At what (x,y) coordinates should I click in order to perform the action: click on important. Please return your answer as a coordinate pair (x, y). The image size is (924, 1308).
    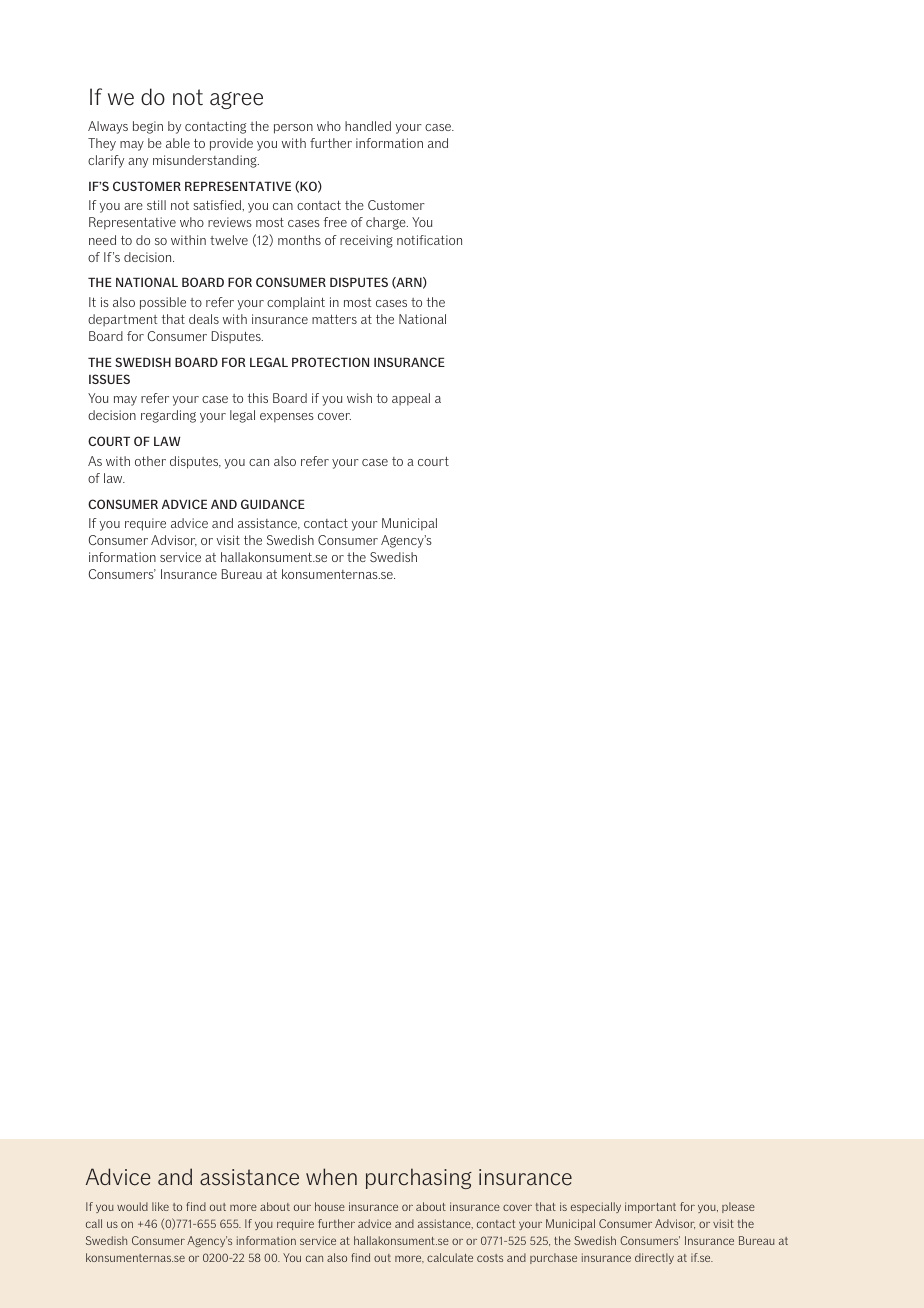
    Looking at the image, I should click on (650, 1207).
